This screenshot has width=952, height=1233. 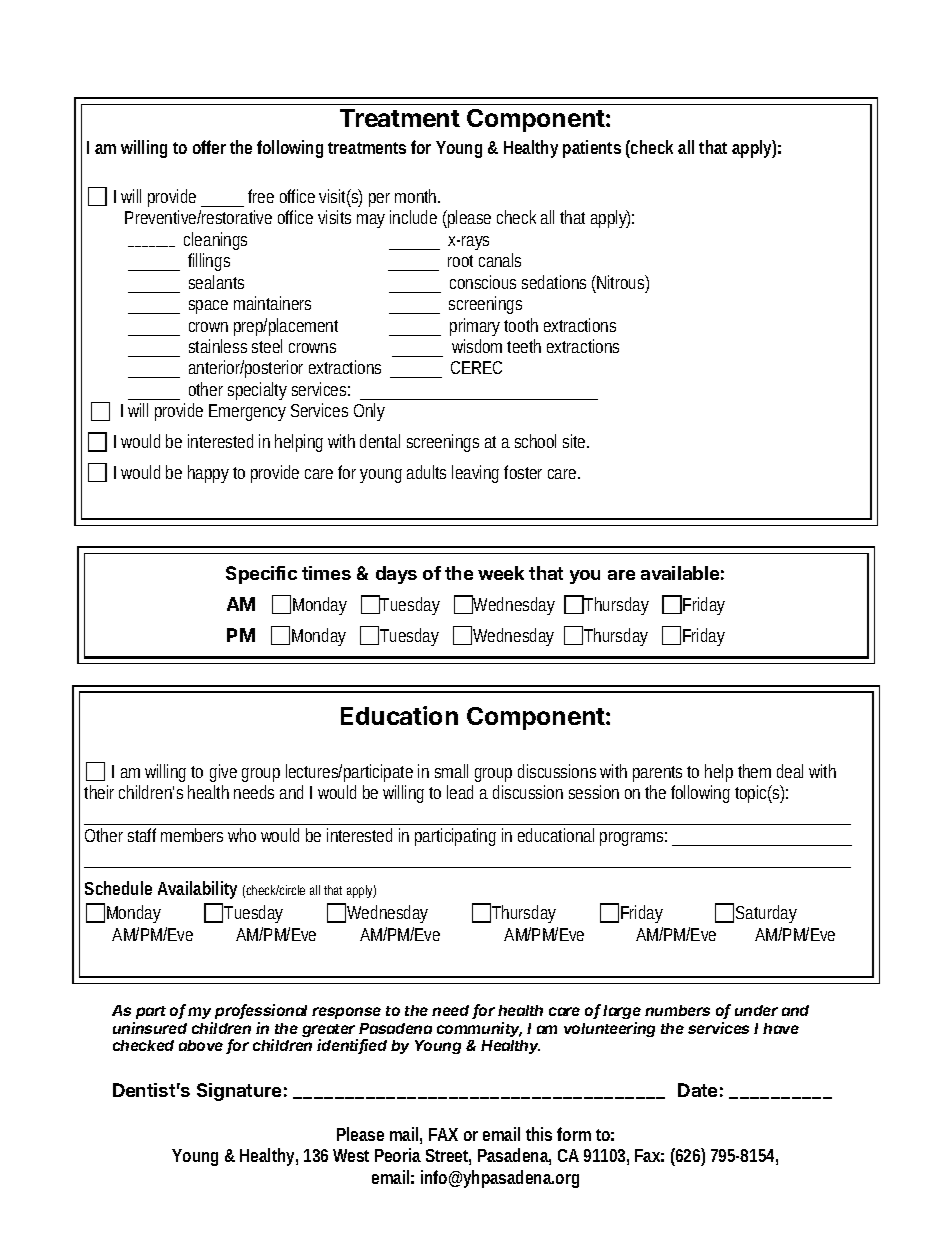 I want to click on month, so click(x=417, y=196).
